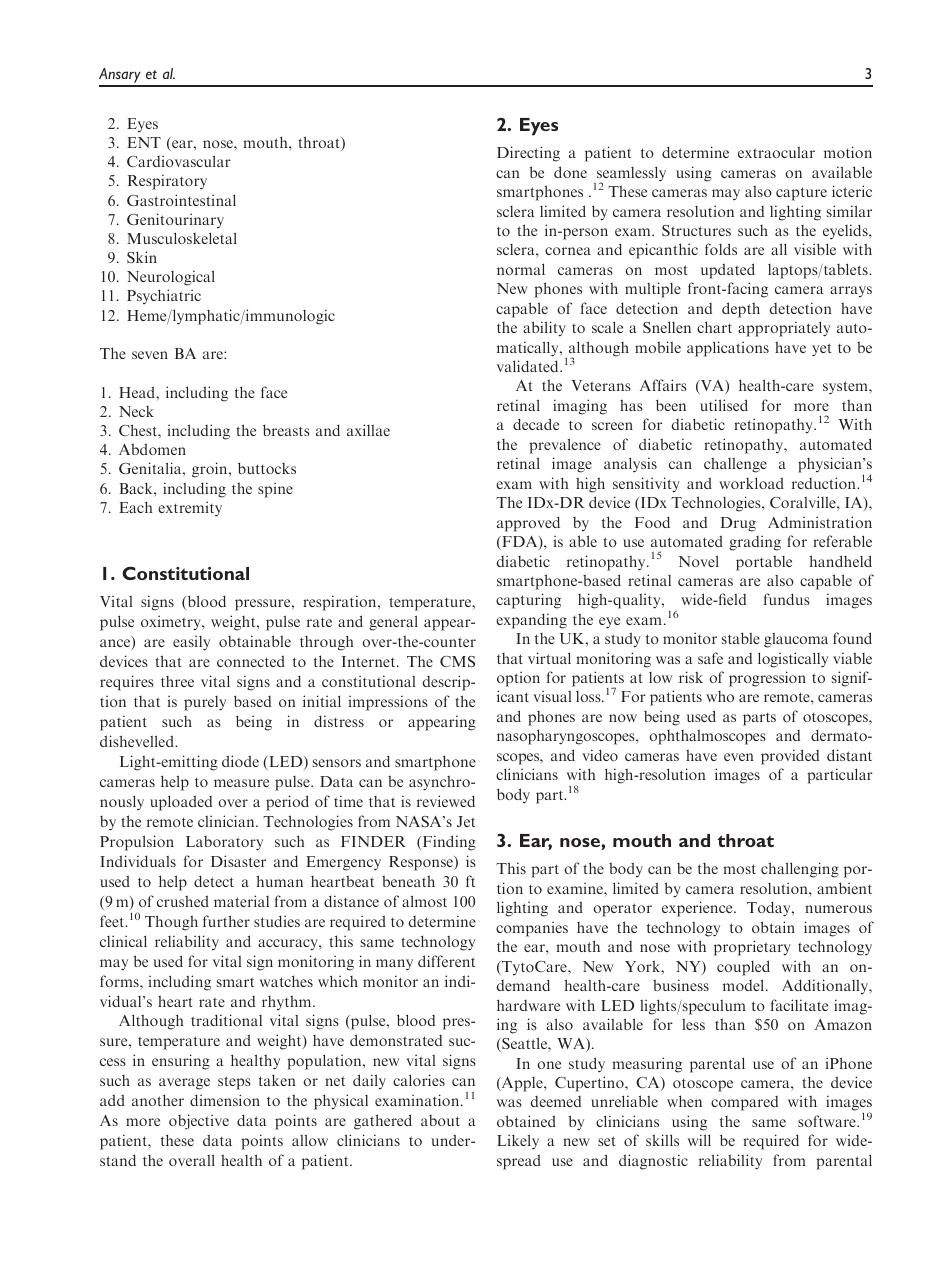 Image resolution: width=952 pixels, height=1270 pixels. Describe the element at coordinates (532, 929) in the image. I see `companies` at that location.
